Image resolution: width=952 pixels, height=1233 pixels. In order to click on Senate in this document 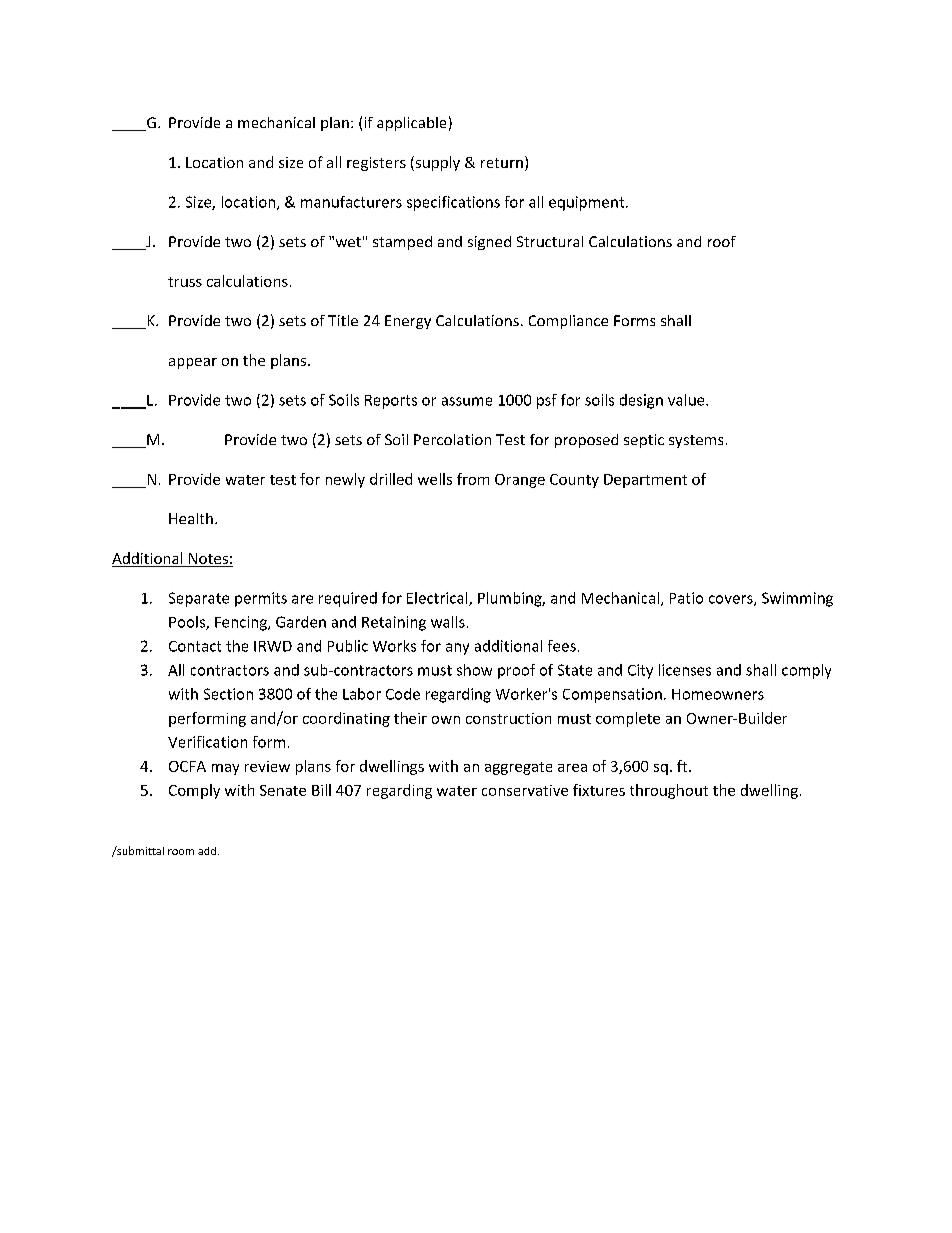, I will do `click(283, 790)`.
